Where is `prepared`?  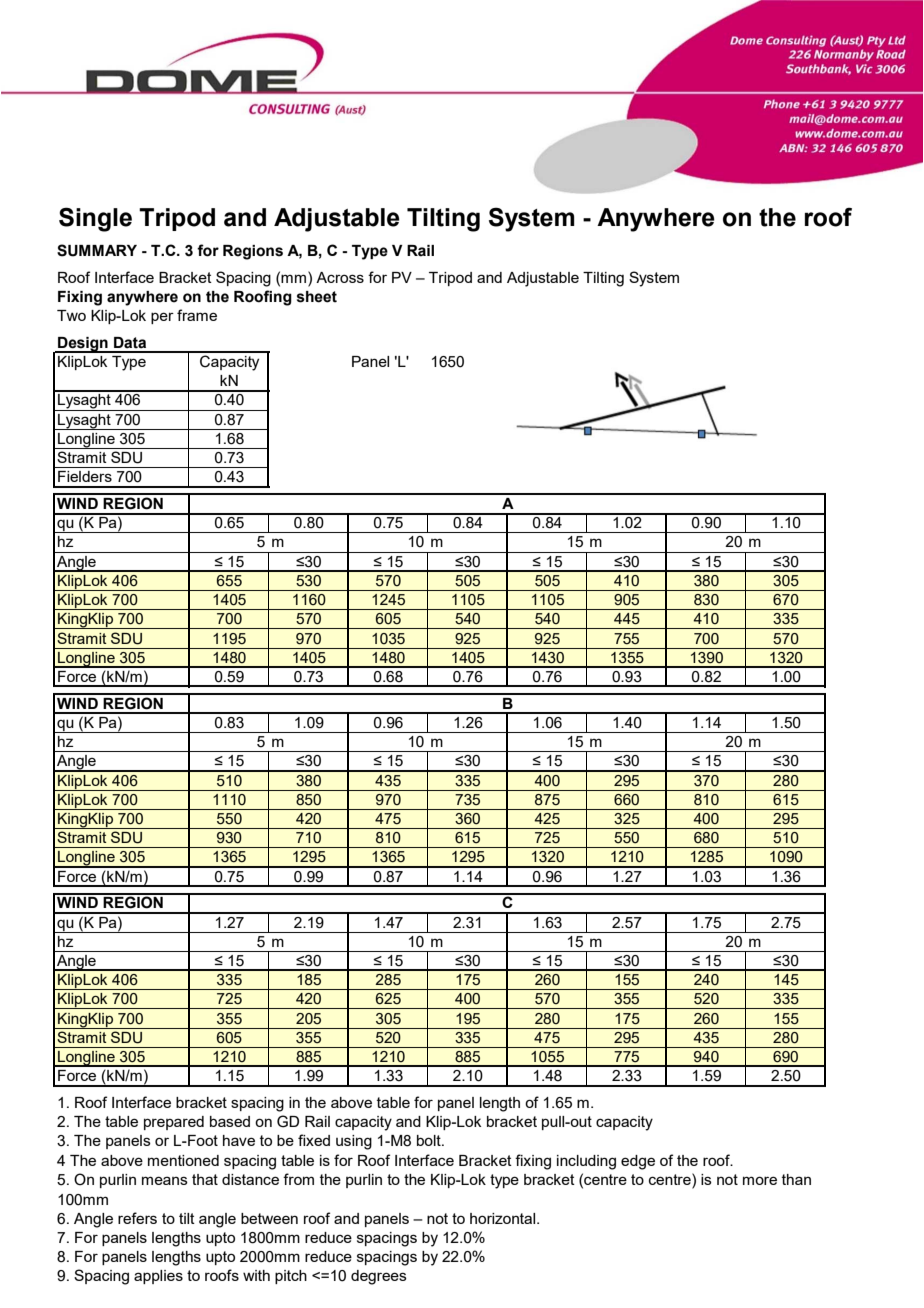
prepared is located at coordinates (174, 1123).
